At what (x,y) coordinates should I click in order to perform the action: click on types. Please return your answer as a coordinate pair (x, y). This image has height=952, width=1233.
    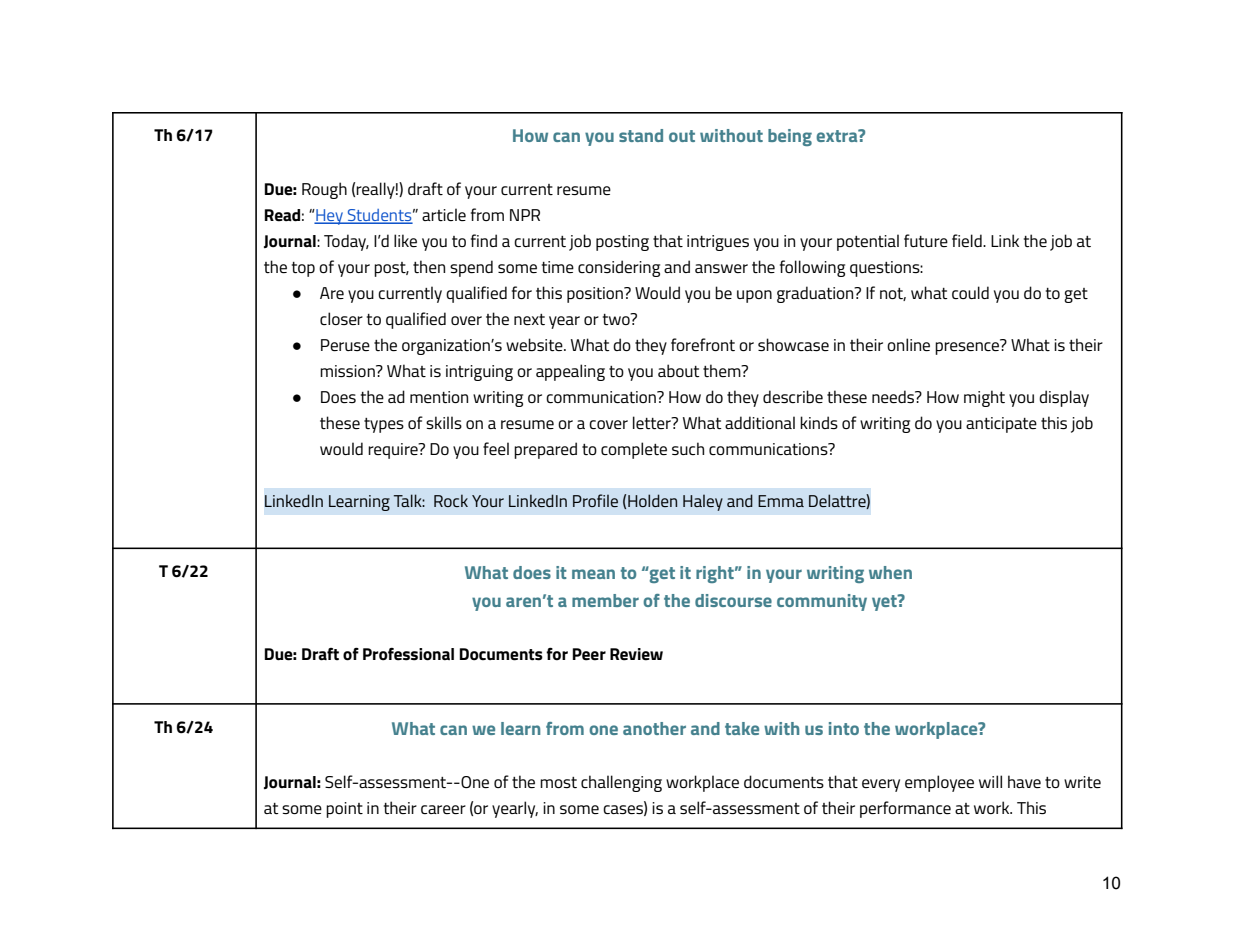
    Looking at the image, I should click on (384, 425).
